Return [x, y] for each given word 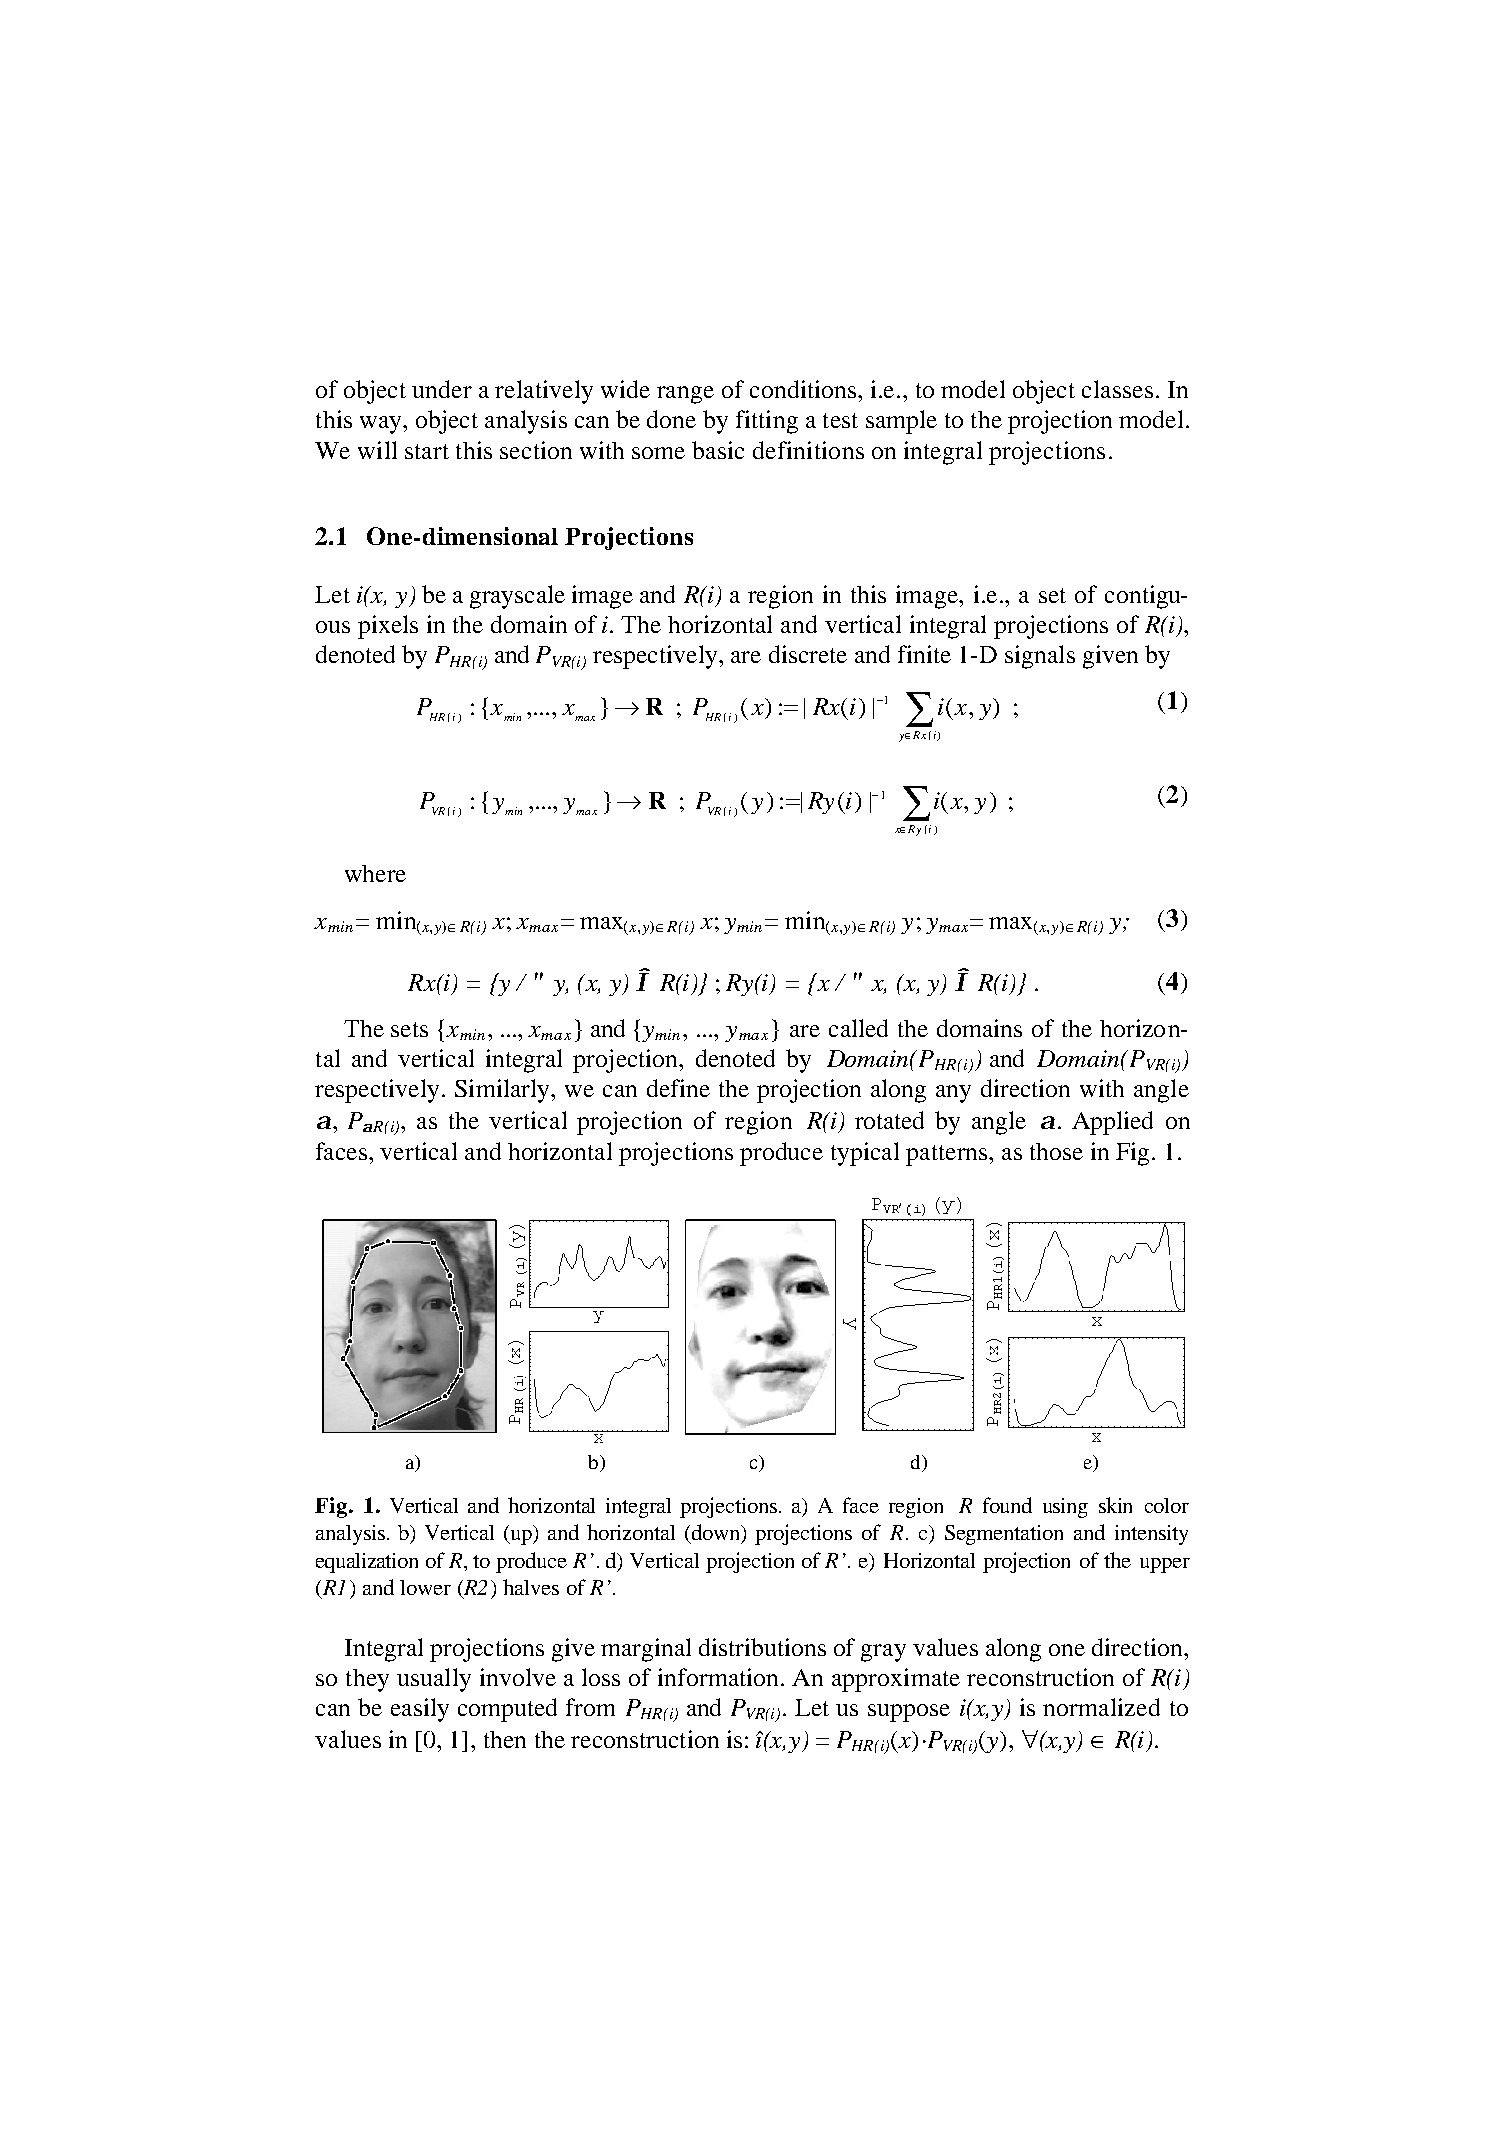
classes [1117, 389]
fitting [767, 422]
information [720, 1677]
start [427, 451]
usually [434, 1680]
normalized [1101, 1707]
